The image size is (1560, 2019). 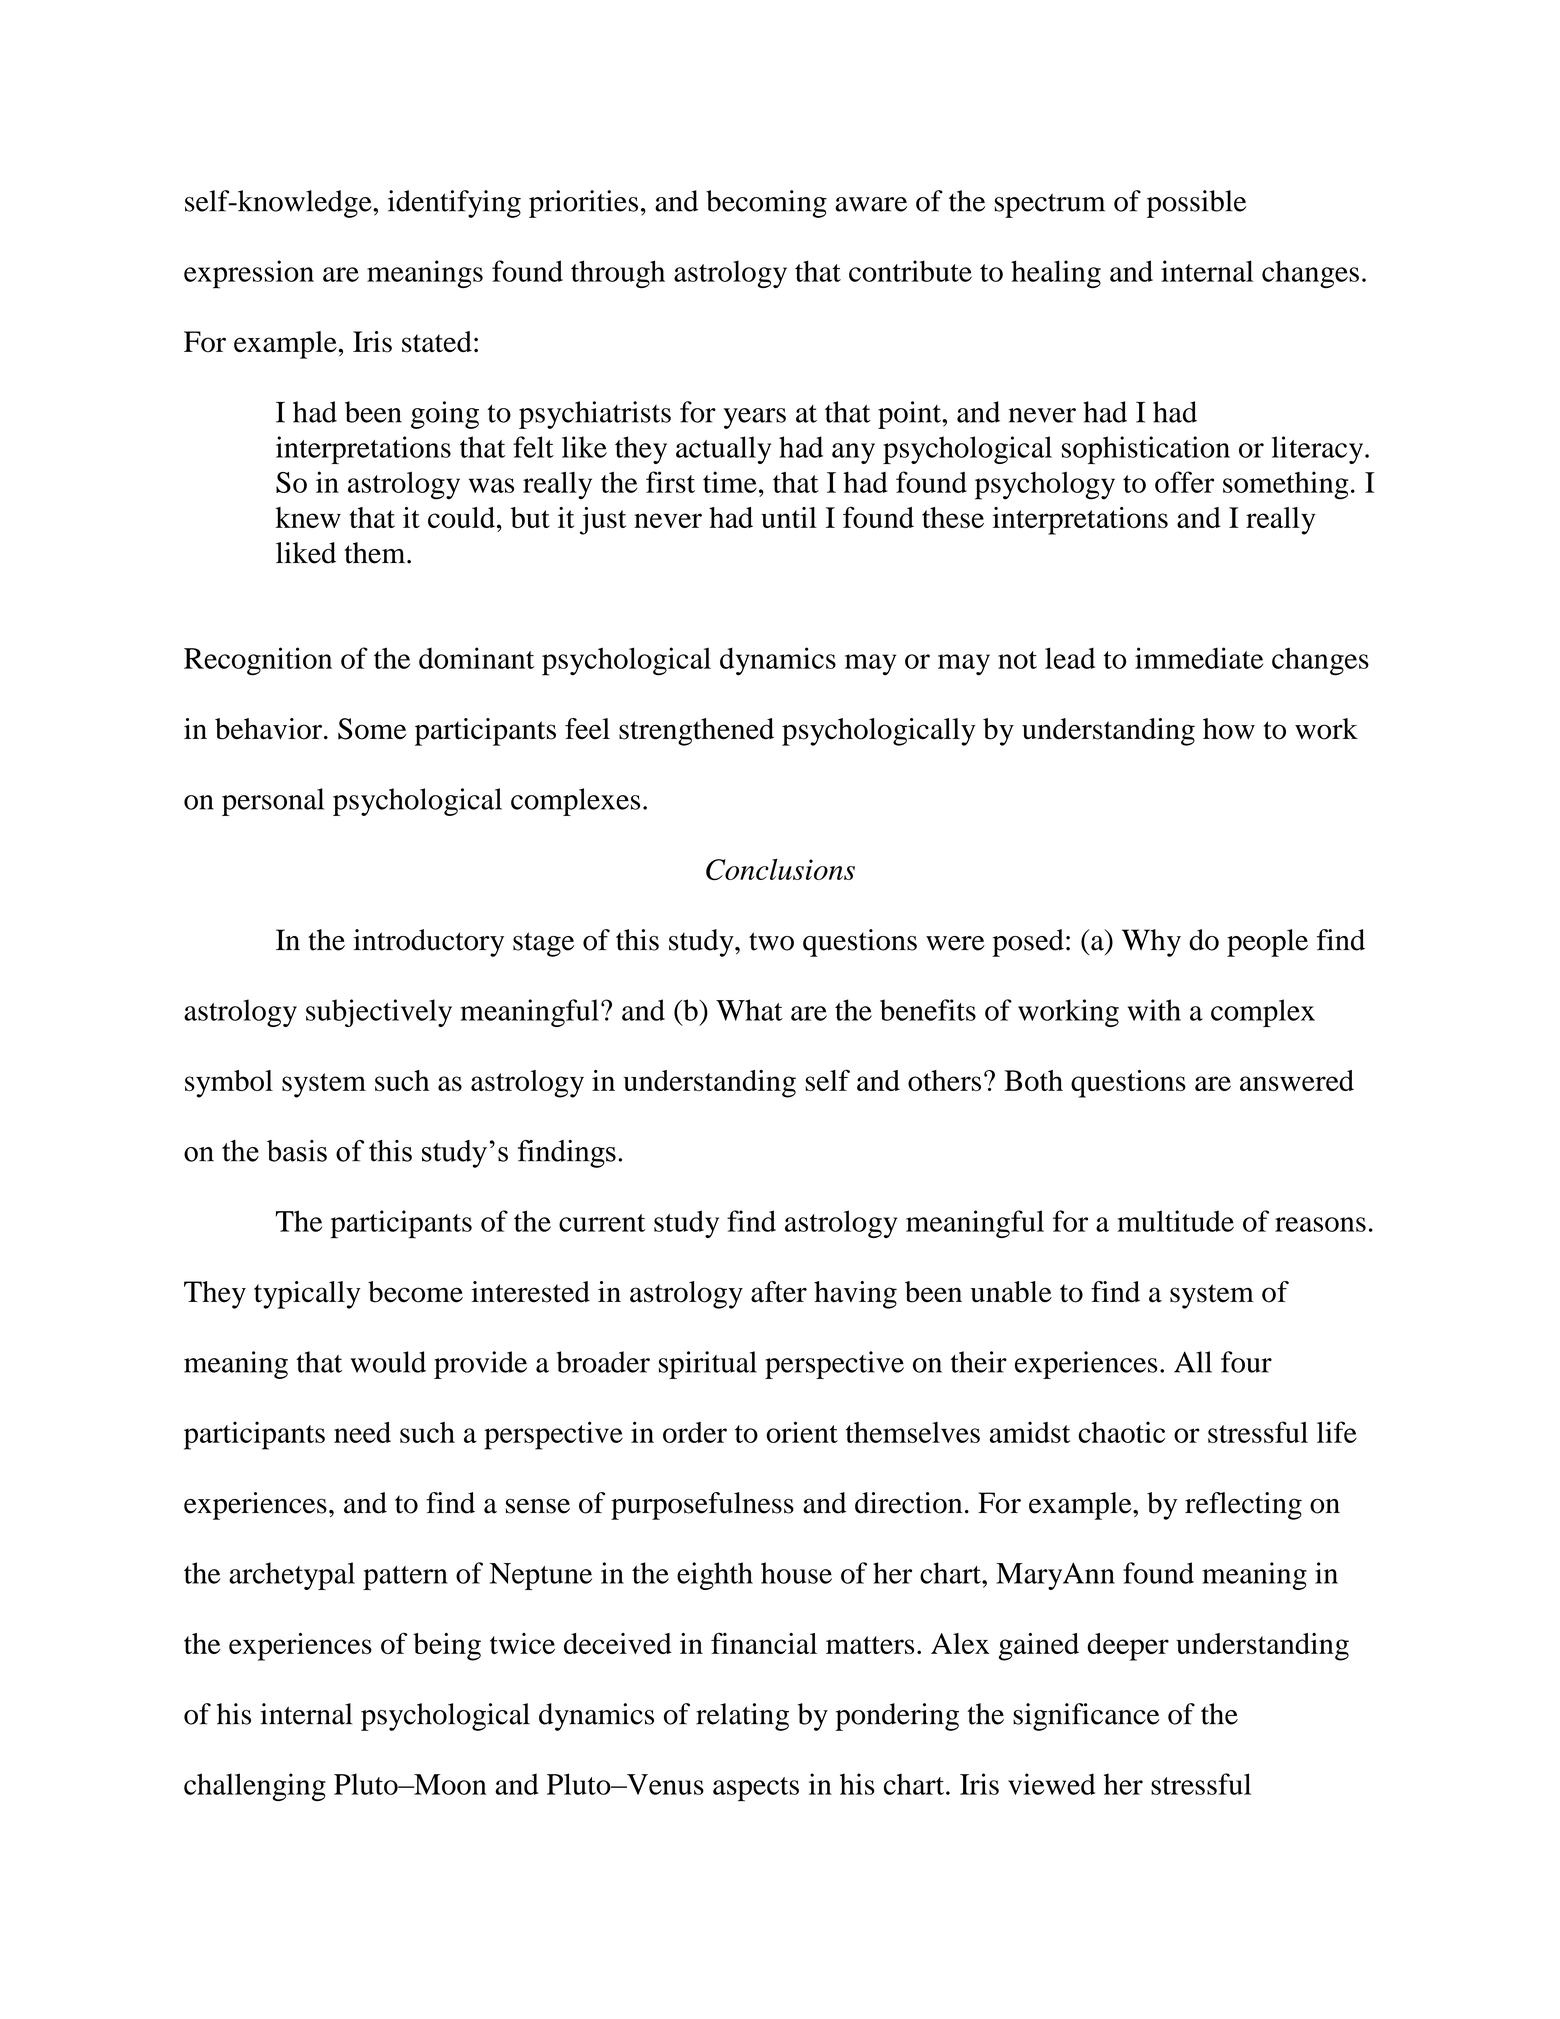 I want to click on possible, so click(x=1196, y=204).
